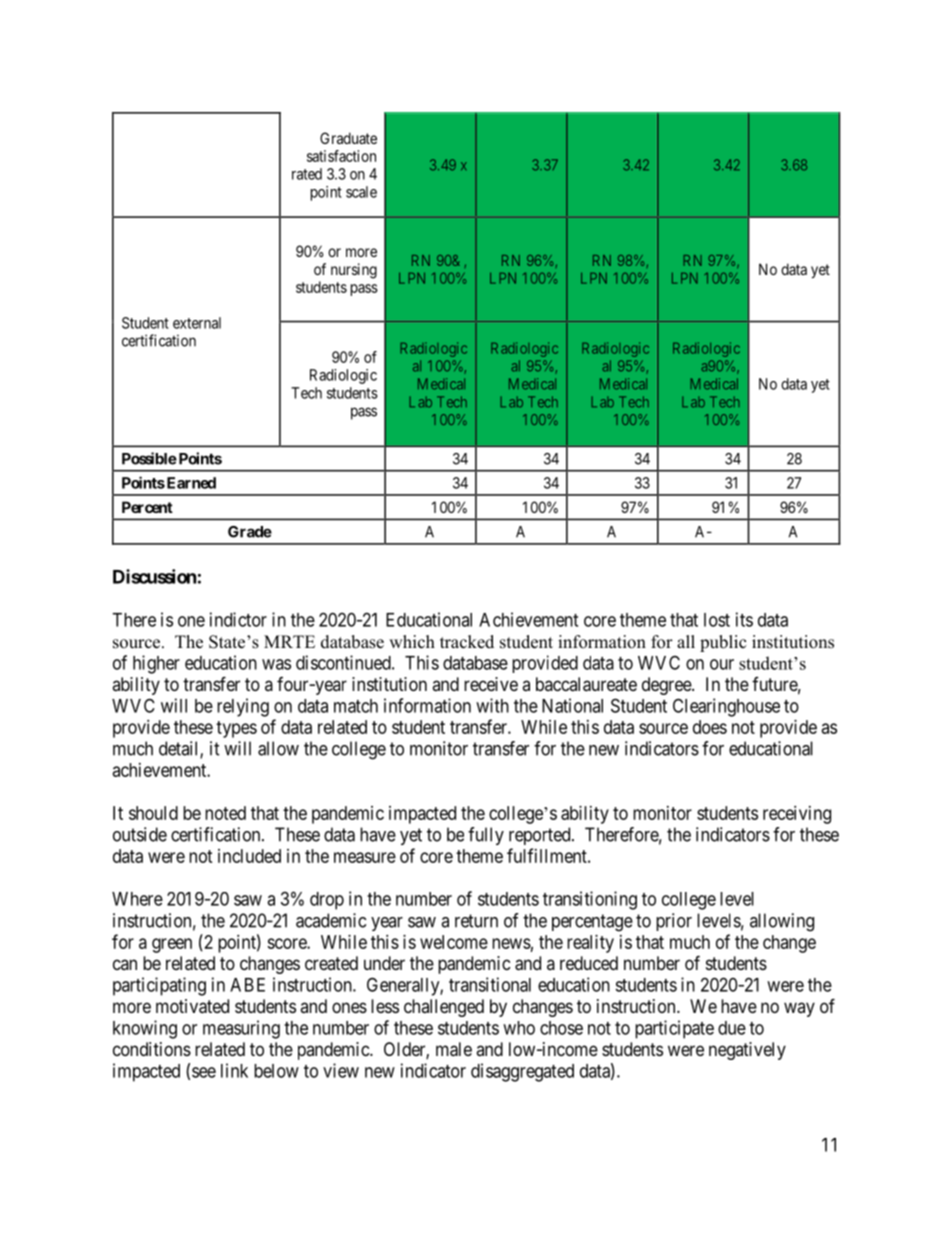 This page has width=952, height=1233. Describe the element at coordinates (717, 620) in the page. I see `lost` at that location.
